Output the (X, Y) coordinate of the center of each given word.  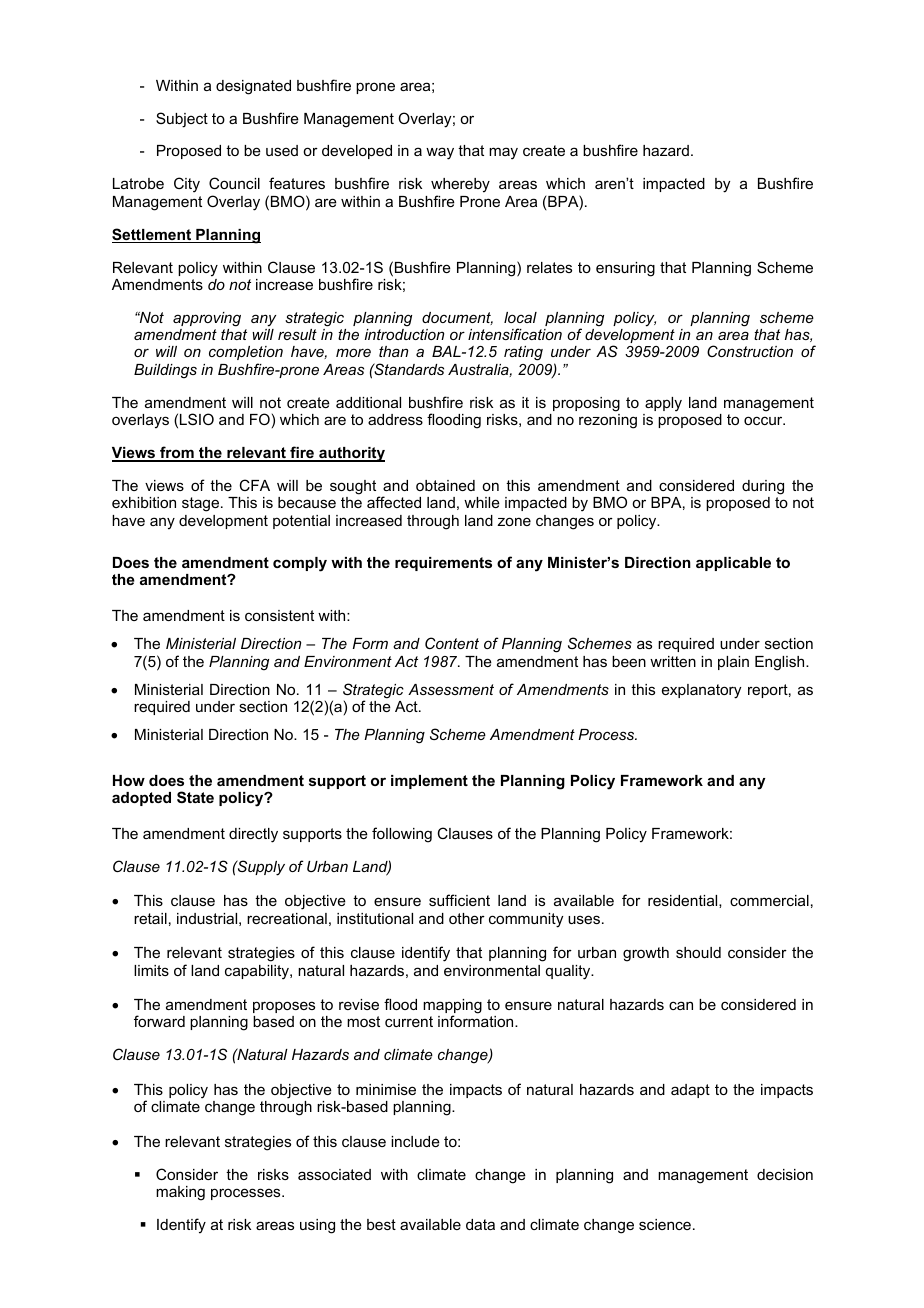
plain (733, 663)
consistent (279, 615)
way (440, 153)
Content (452, 643)
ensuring (625, 269)
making (180, 1193)
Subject (182, 120)
